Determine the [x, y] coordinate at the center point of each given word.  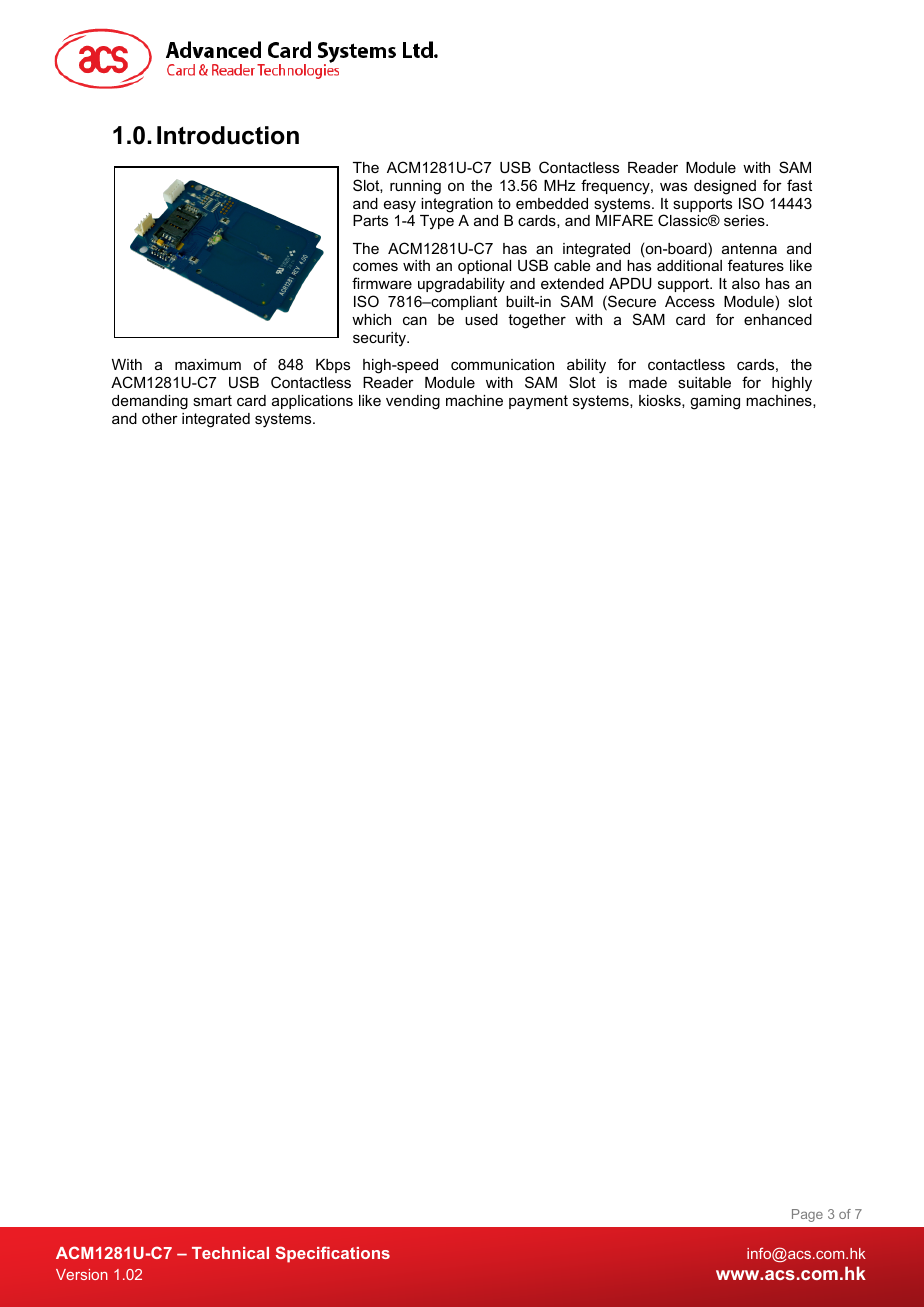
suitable [704, 382]
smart [212, 400]
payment [538, 402]
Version [82, 1274]
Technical [230, 1253]
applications [312, 402]
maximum [208, 364]
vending [413, 402]
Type [437, 222]
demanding [150, 402]
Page [807, 1215]
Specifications [333, 1254]
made [648, 382]
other [160, 418]
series [745, 220]
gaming [715, 402]
